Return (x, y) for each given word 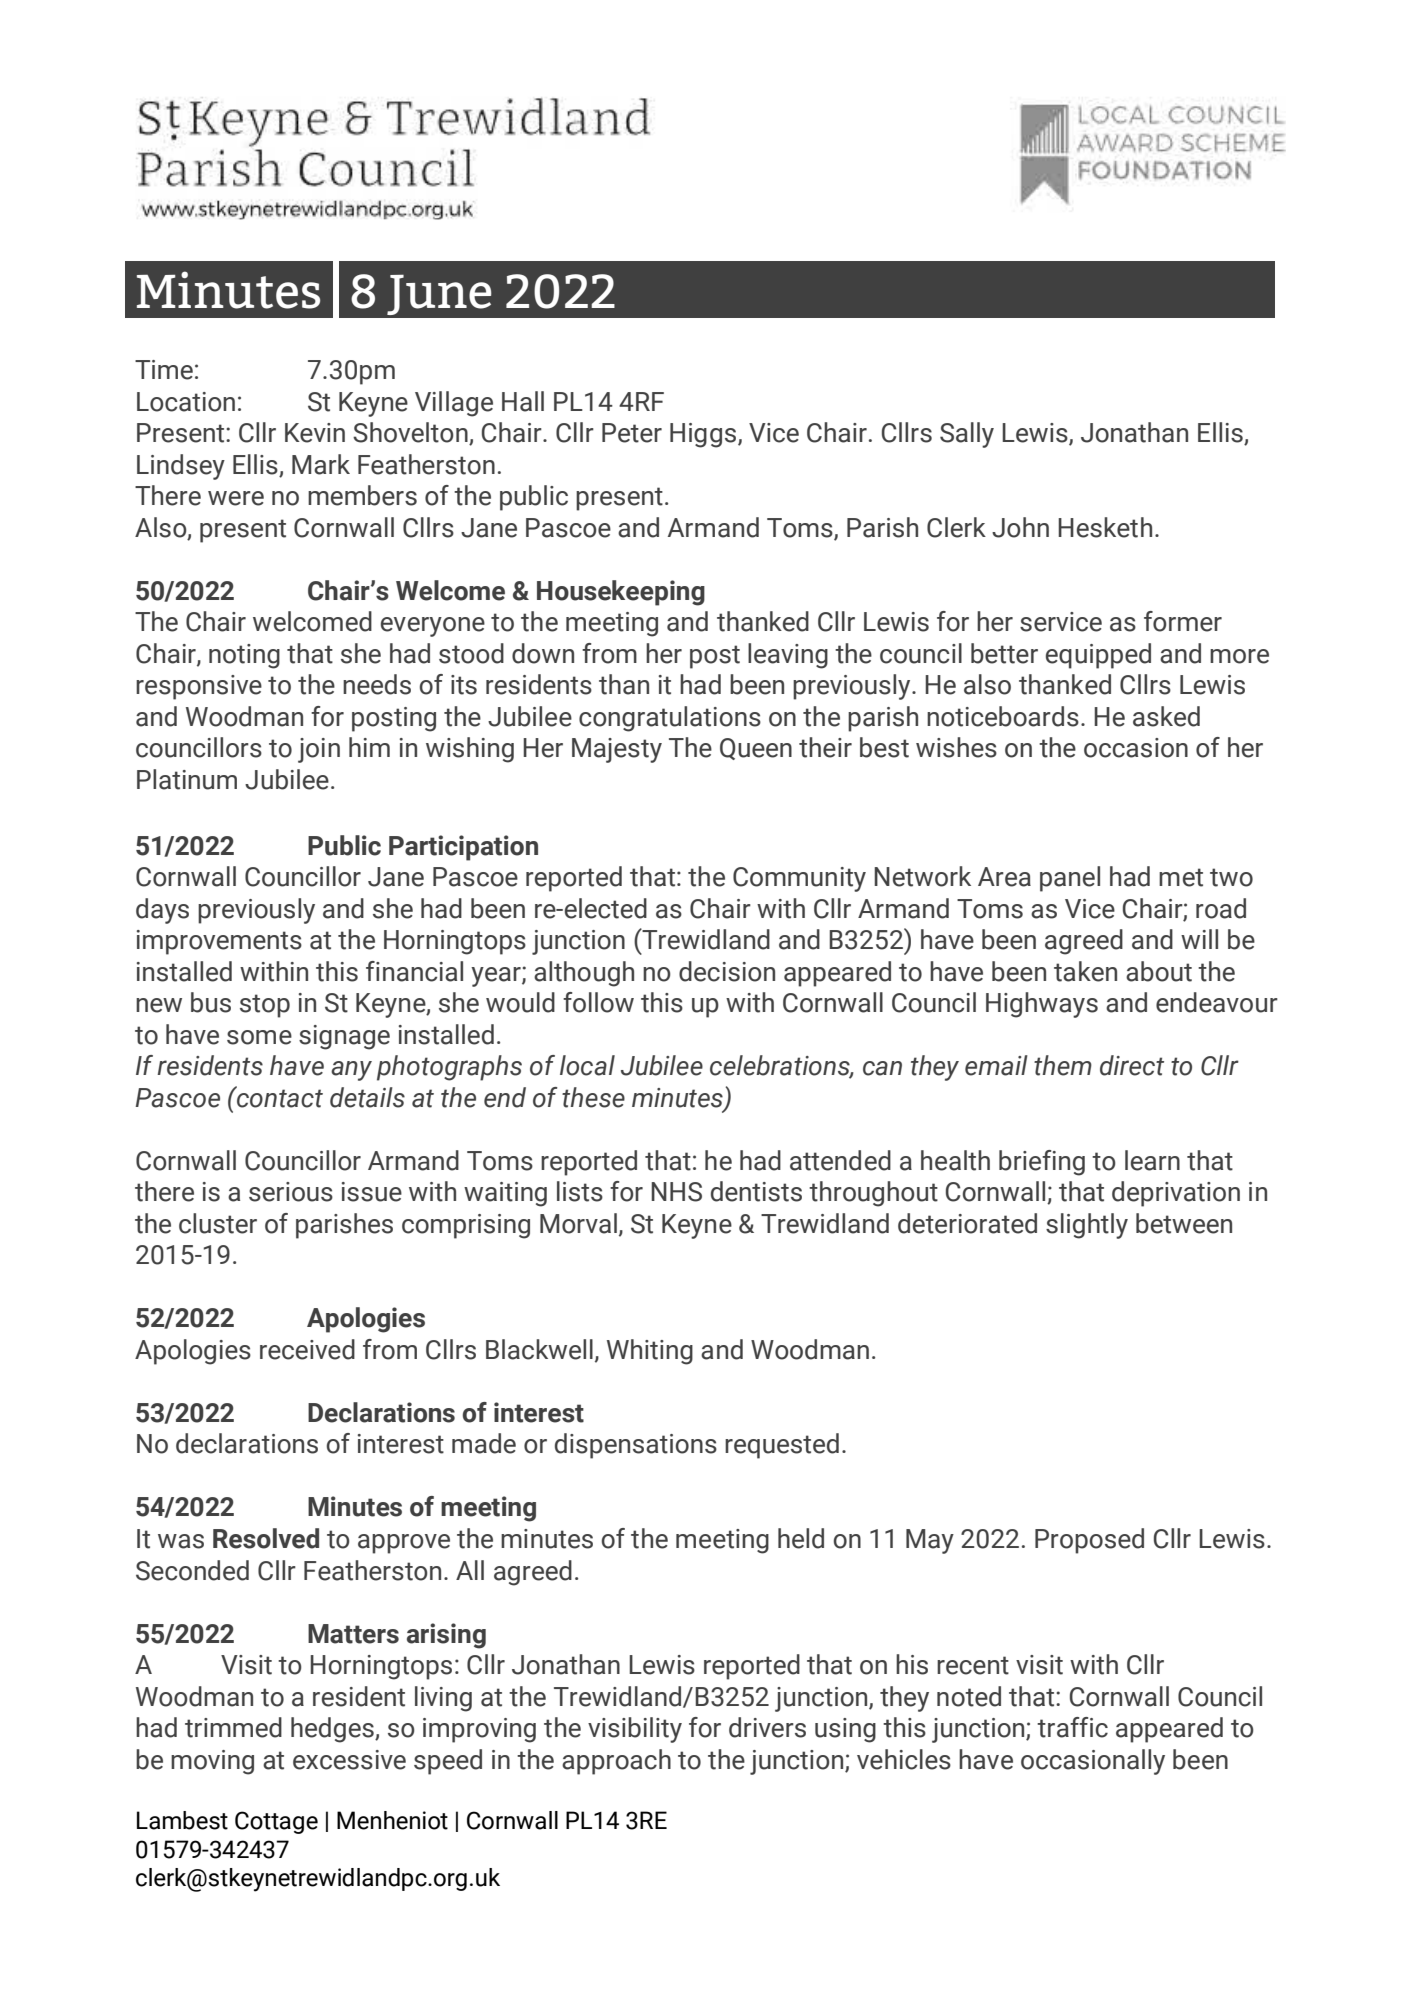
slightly (1087, 1226)
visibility (635, 1730)
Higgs (704, 435)
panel (1070, 879)
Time (164, 370)
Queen (756, 749)
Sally (967, 435)
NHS (676, 1192)
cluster (218, 1223)
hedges (333, 1730)
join (319, 750)
